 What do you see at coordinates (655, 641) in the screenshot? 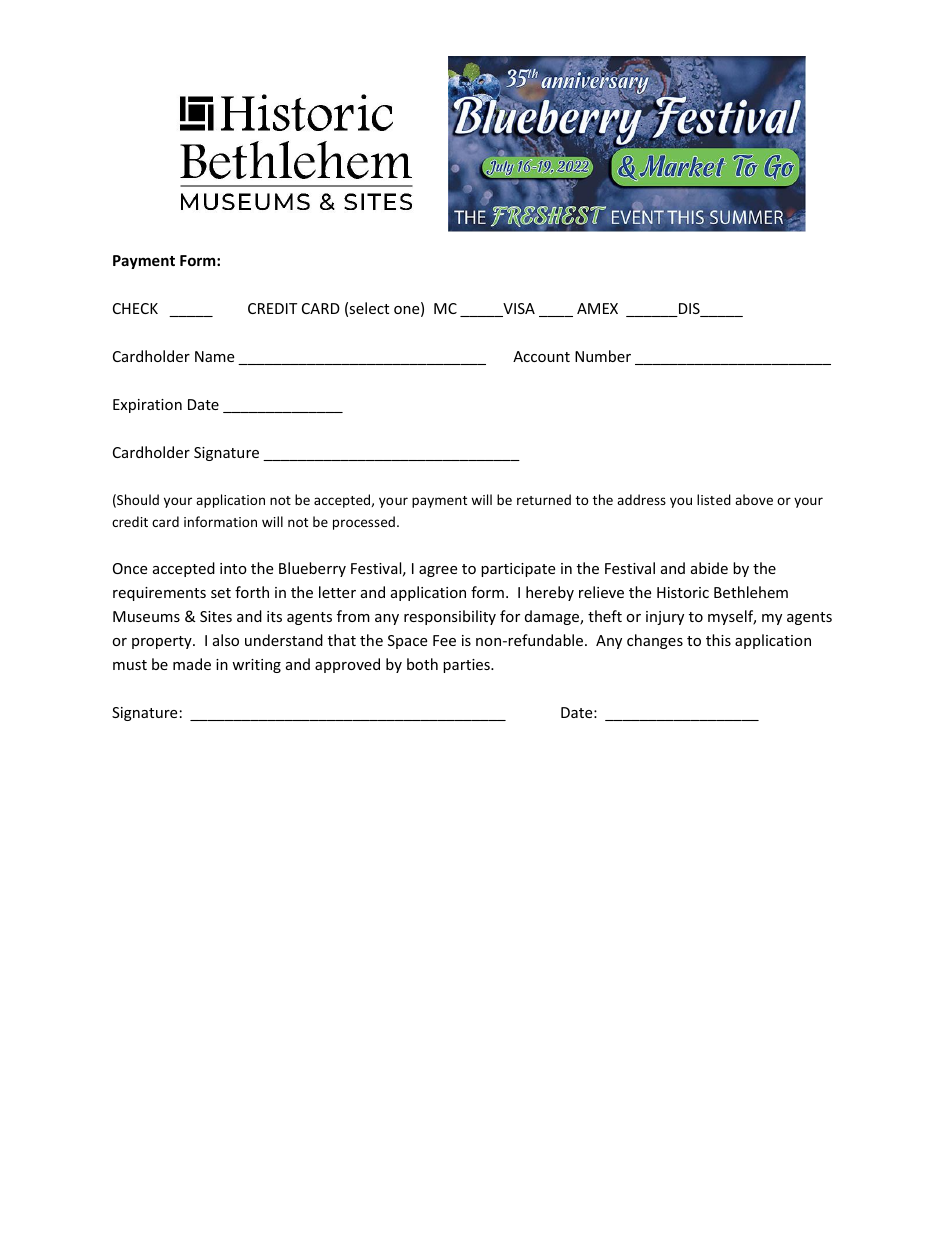
I see `changes` at bounding box center [655, 641].
